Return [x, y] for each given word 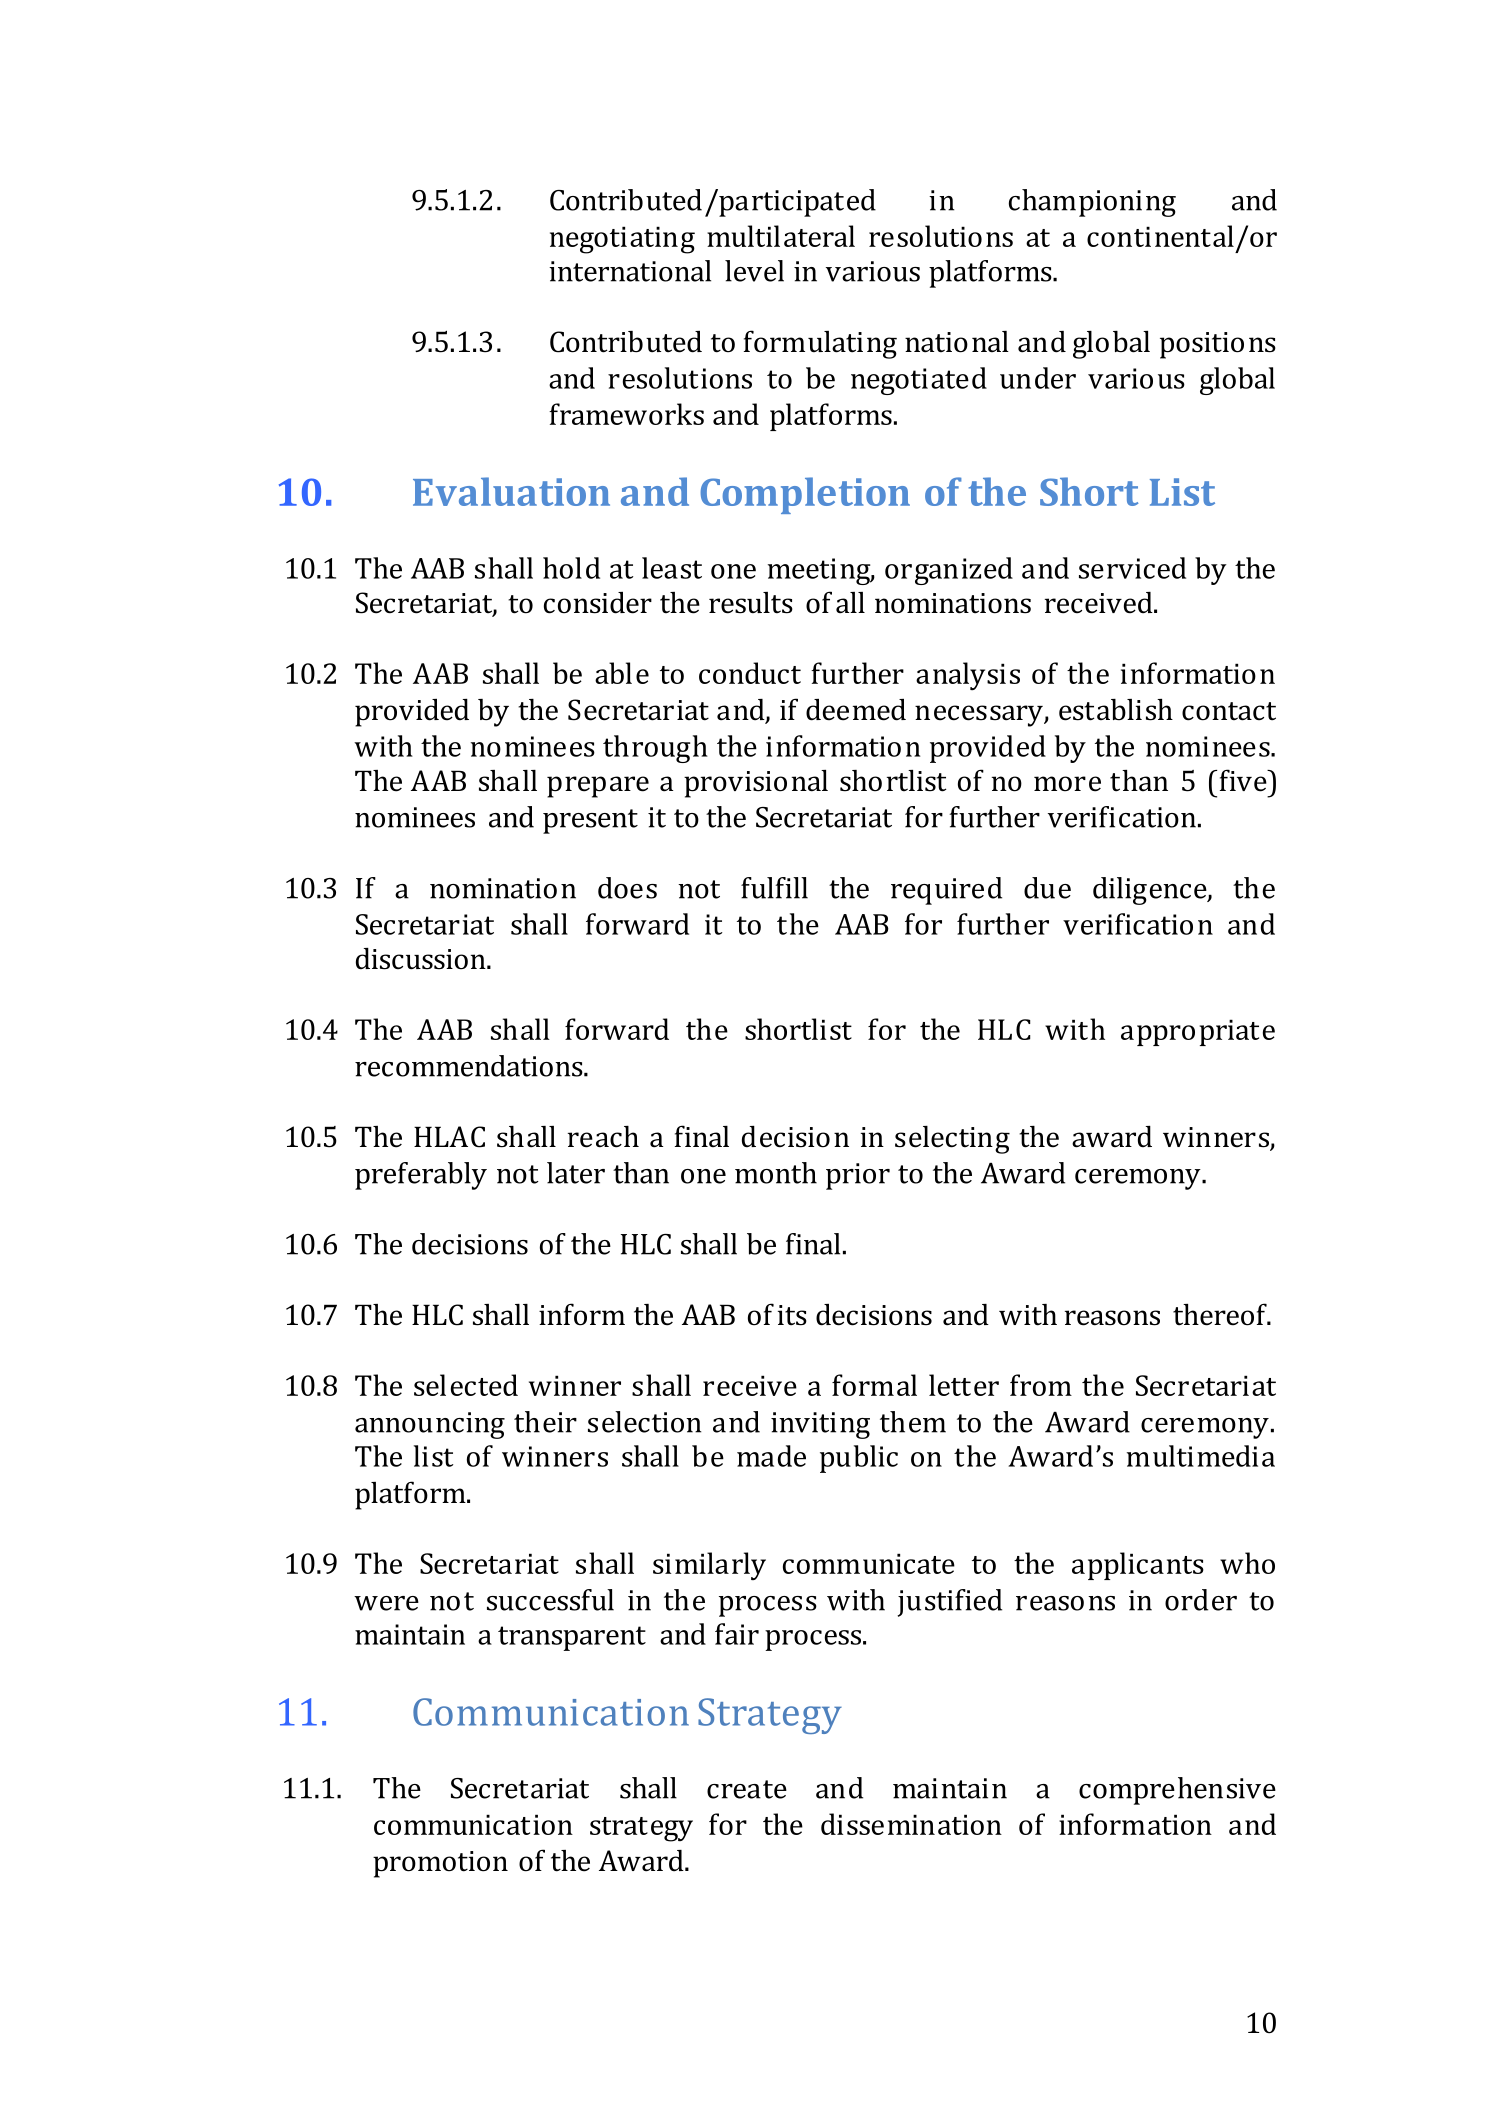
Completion [805, 495]
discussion [422, 959]
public [859, 1459]
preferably [421, 1176]
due [1047, 888]
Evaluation [511, 491]
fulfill [774, 888]
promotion [440, 1864]
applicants [1138, 1566]
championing [1092, 203]
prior [858, 1176]
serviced [1132, 568]
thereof [1221, 1314]
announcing [430, 1425]
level [754, 271]
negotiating [622, 240]
